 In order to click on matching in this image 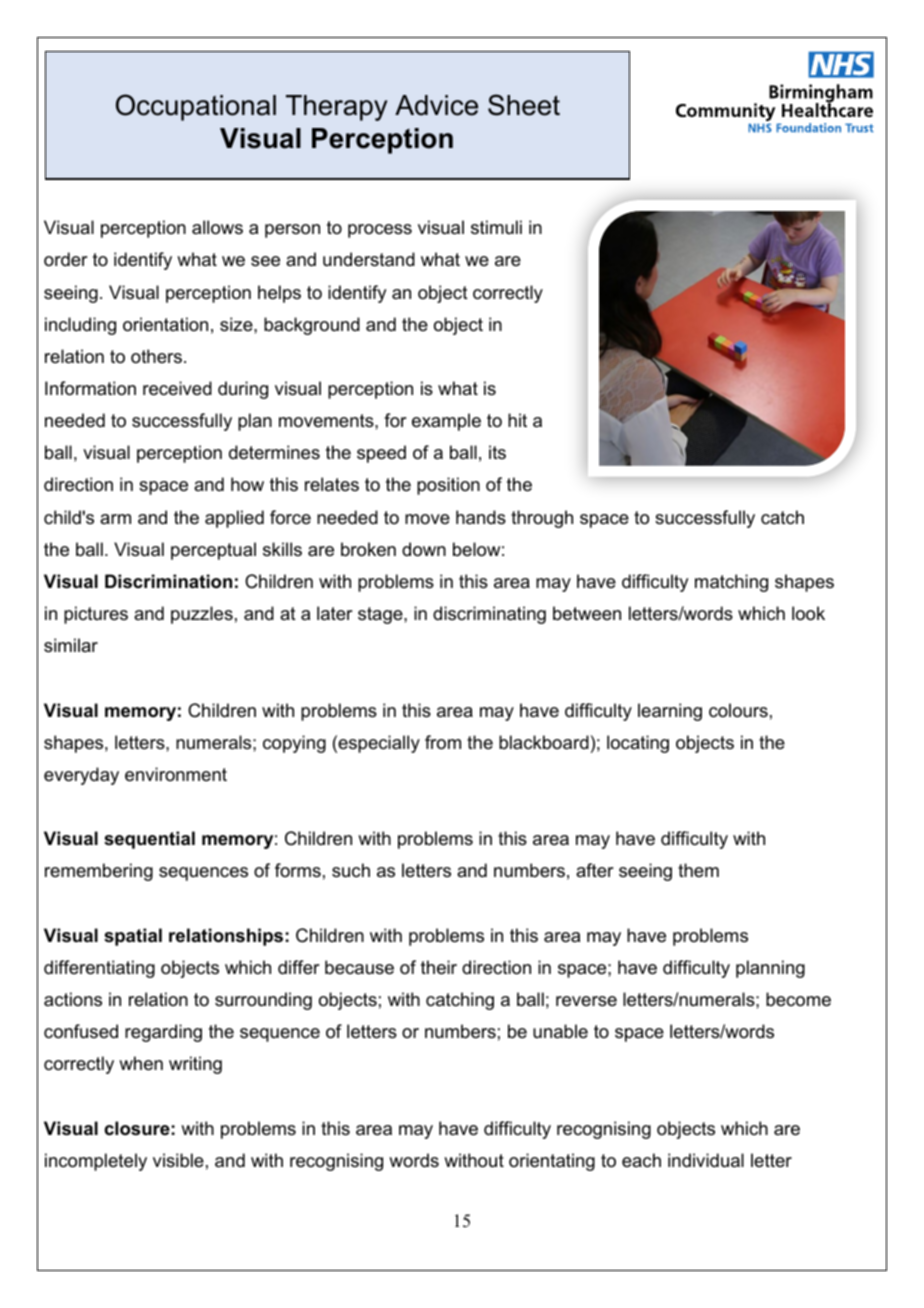, I will do `click(731, 583)`.
